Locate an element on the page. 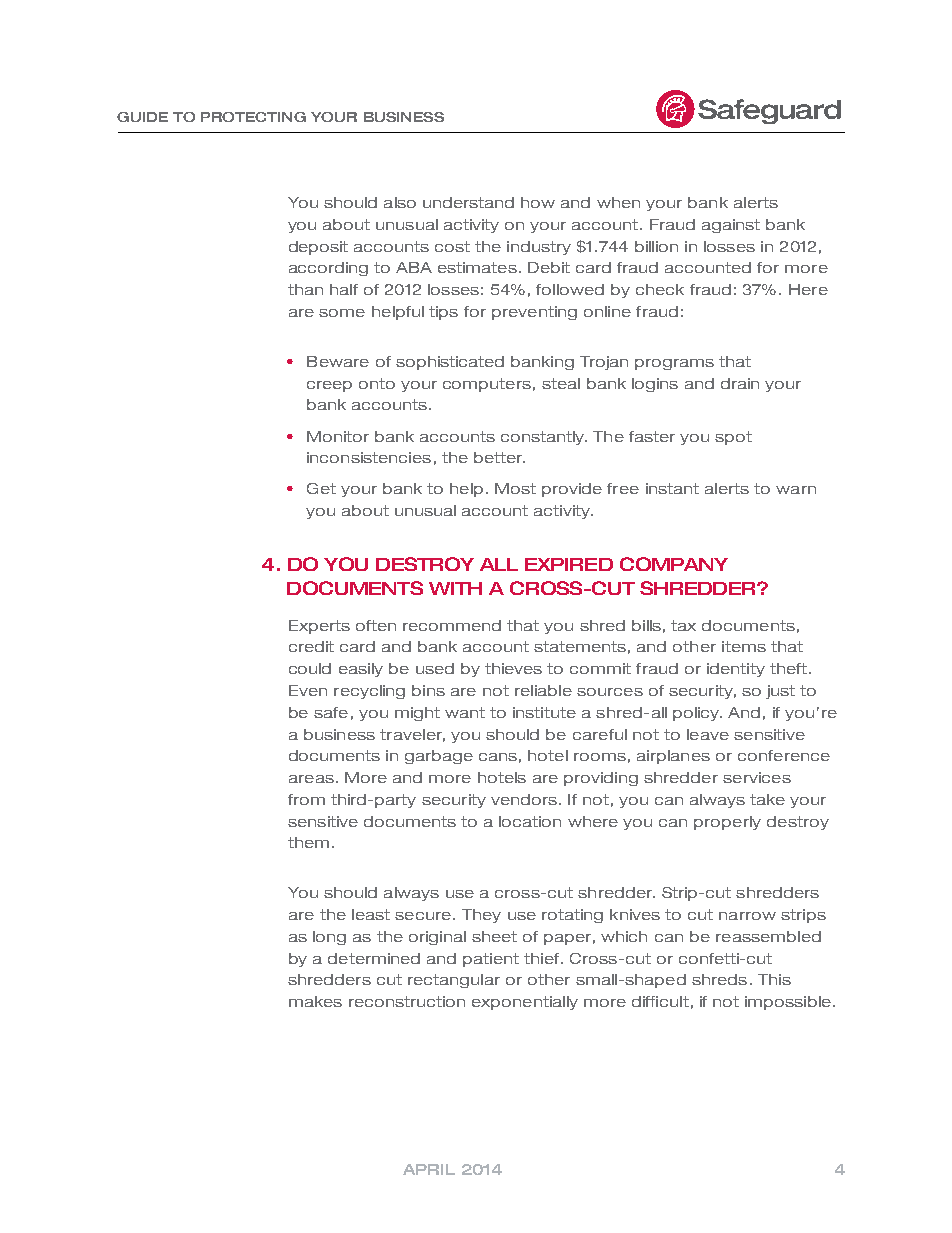  items is located at coordinates (744, 646).
